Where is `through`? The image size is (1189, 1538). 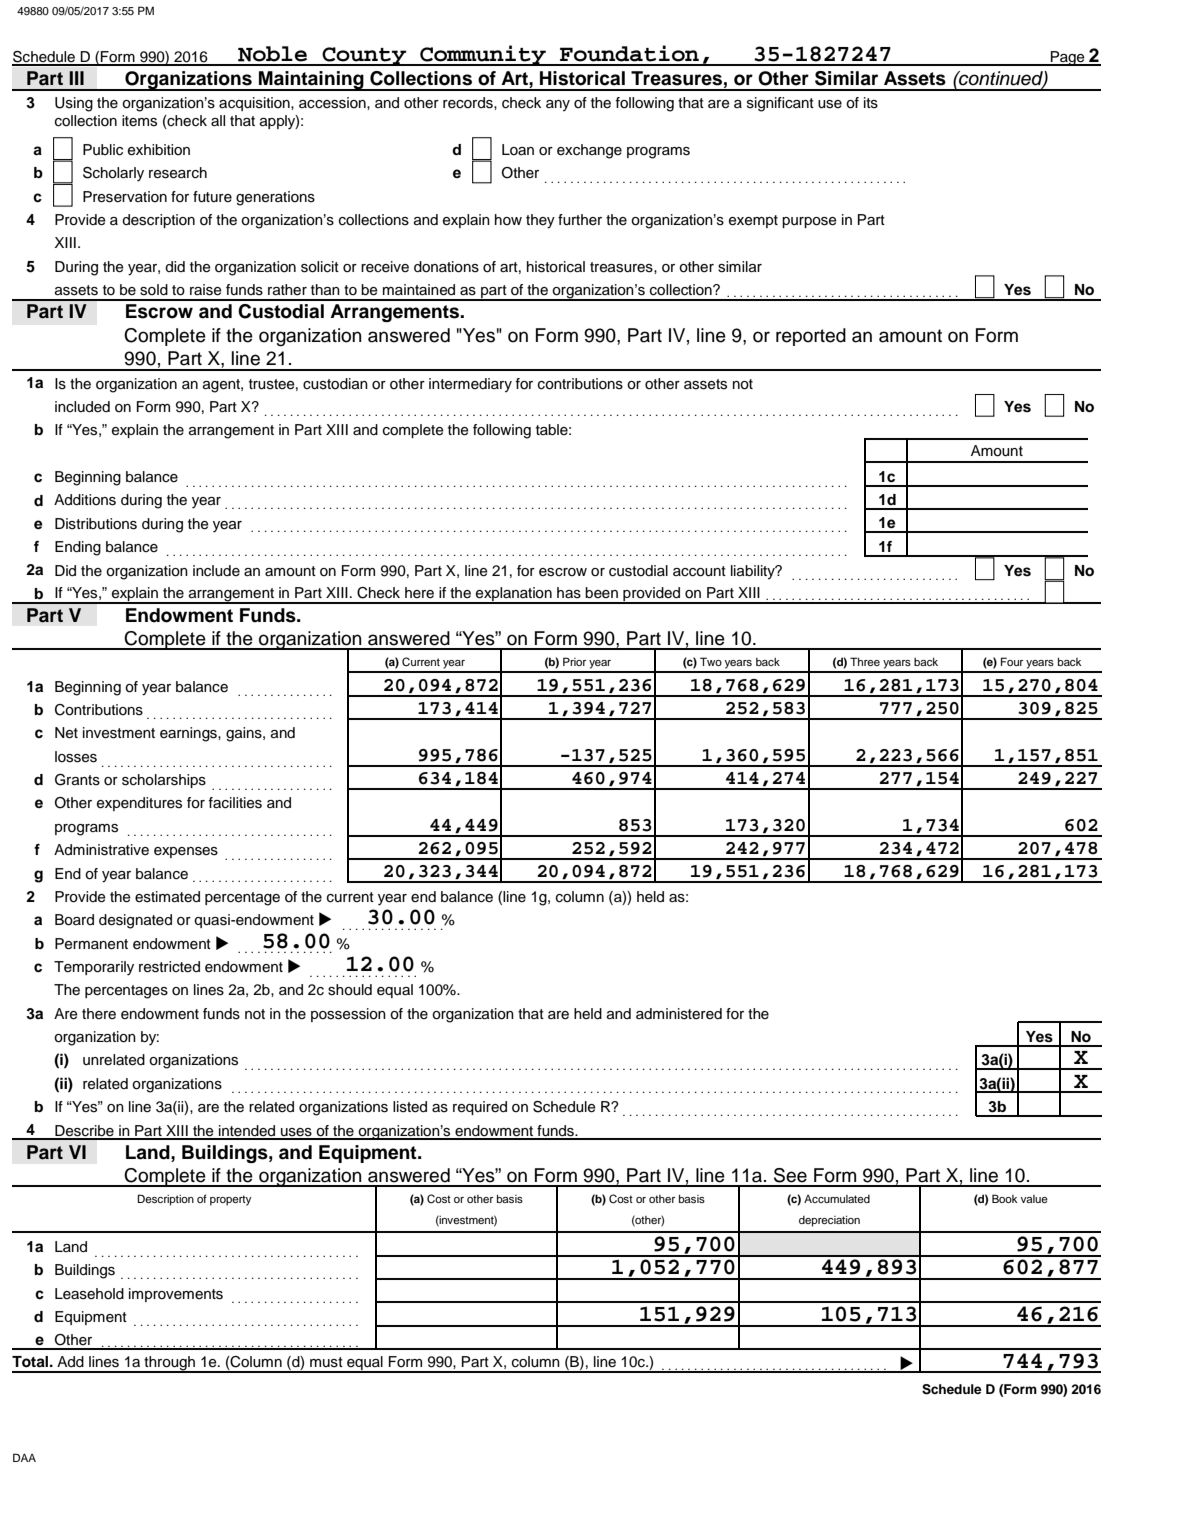 through is located at coordinates (169, 1364).
